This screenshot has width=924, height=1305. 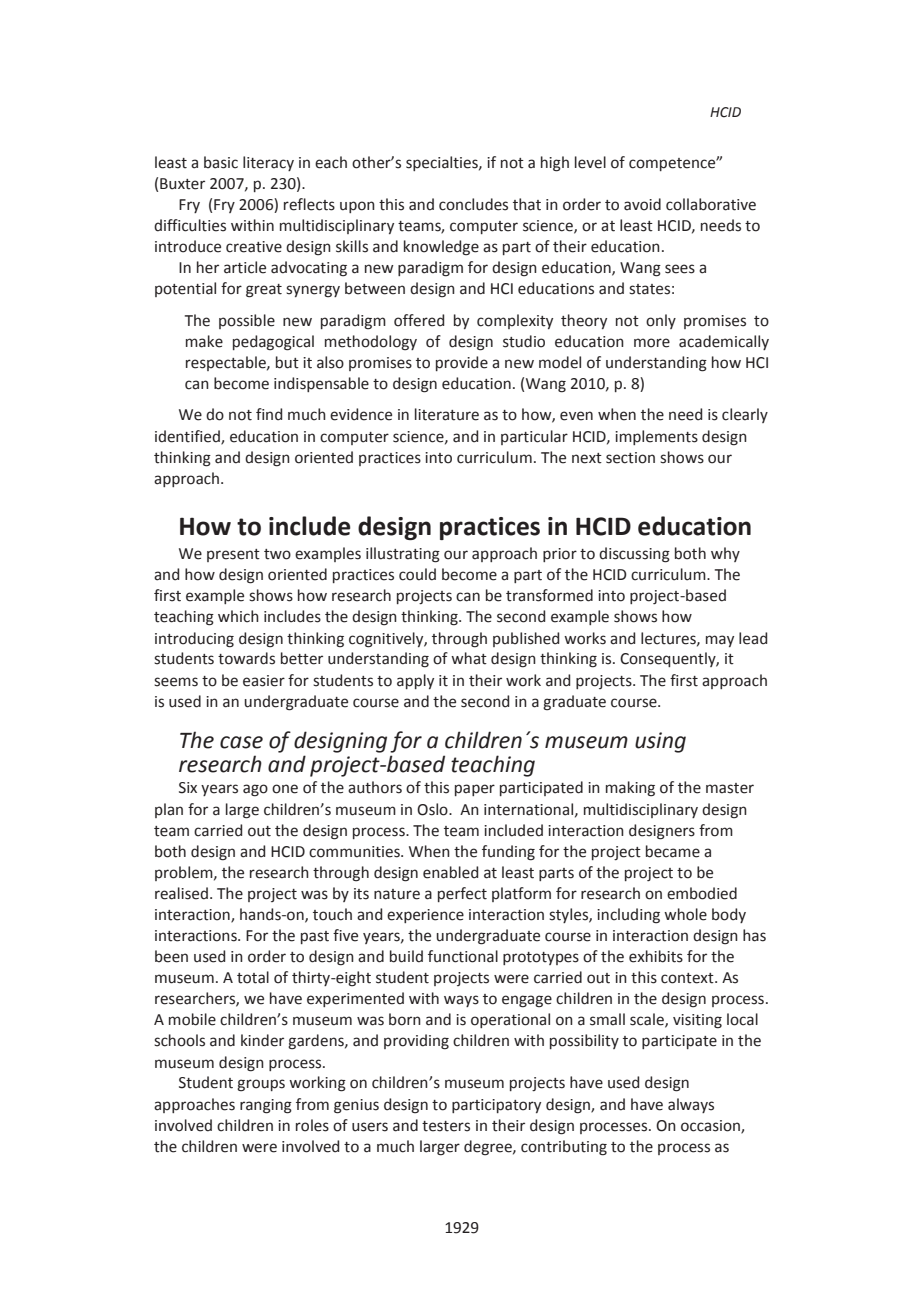 I want to click on testers, so click(x=446, y=1126).
